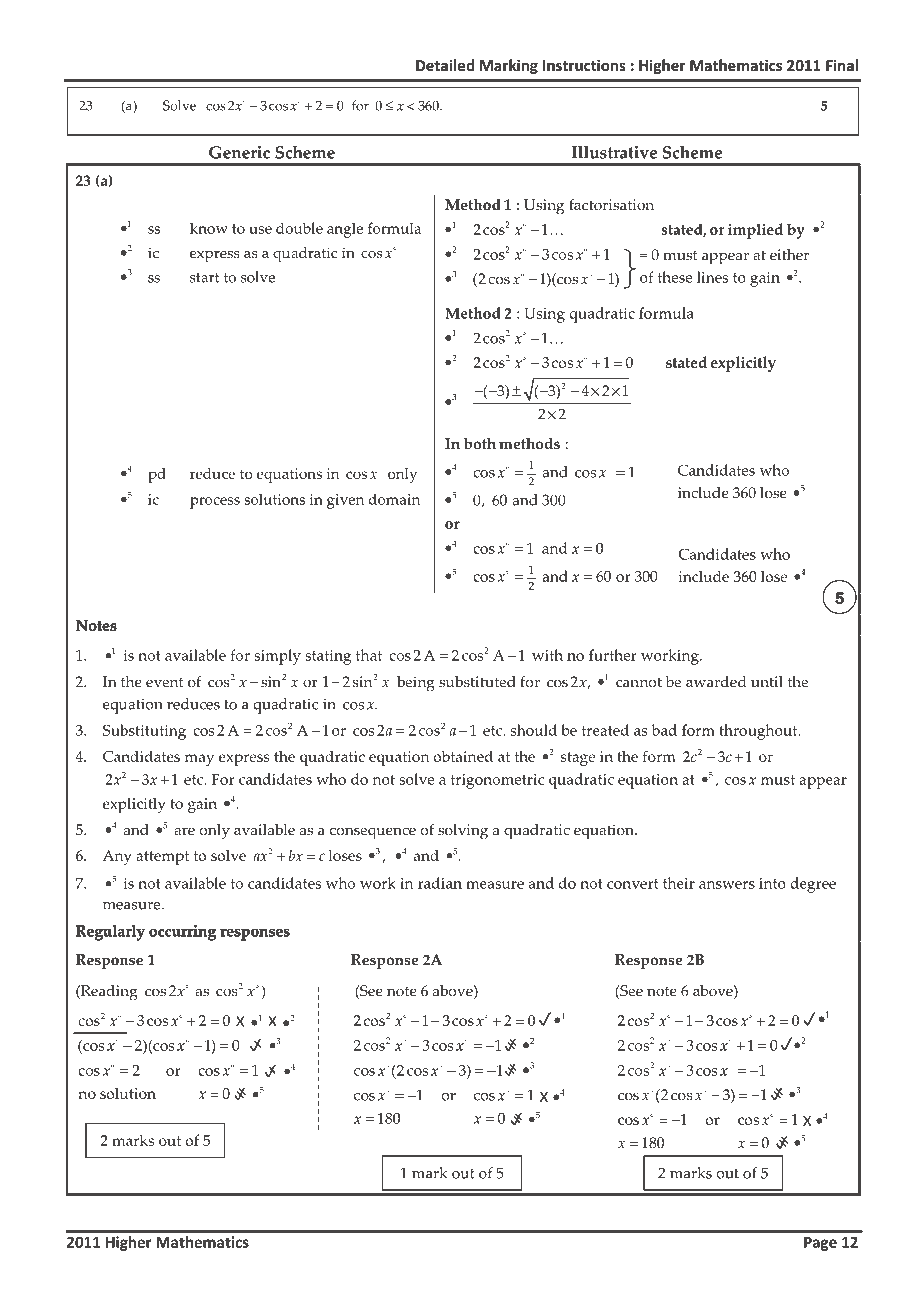  Describe the element at coordinates (215, 503) in the screenshot. I see `process` at that location.
